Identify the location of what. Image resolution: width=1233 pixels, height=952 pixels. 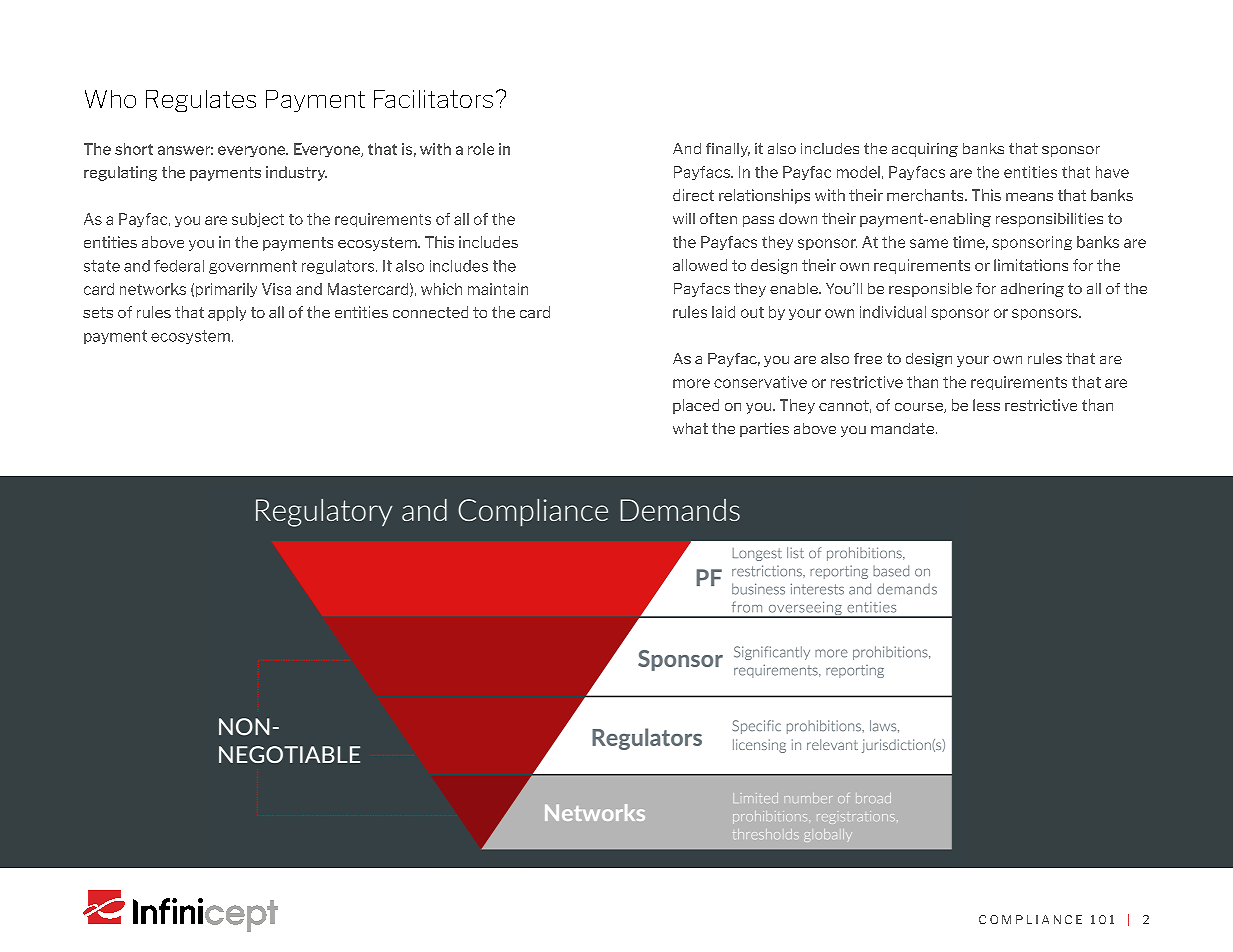
(690, 428).
